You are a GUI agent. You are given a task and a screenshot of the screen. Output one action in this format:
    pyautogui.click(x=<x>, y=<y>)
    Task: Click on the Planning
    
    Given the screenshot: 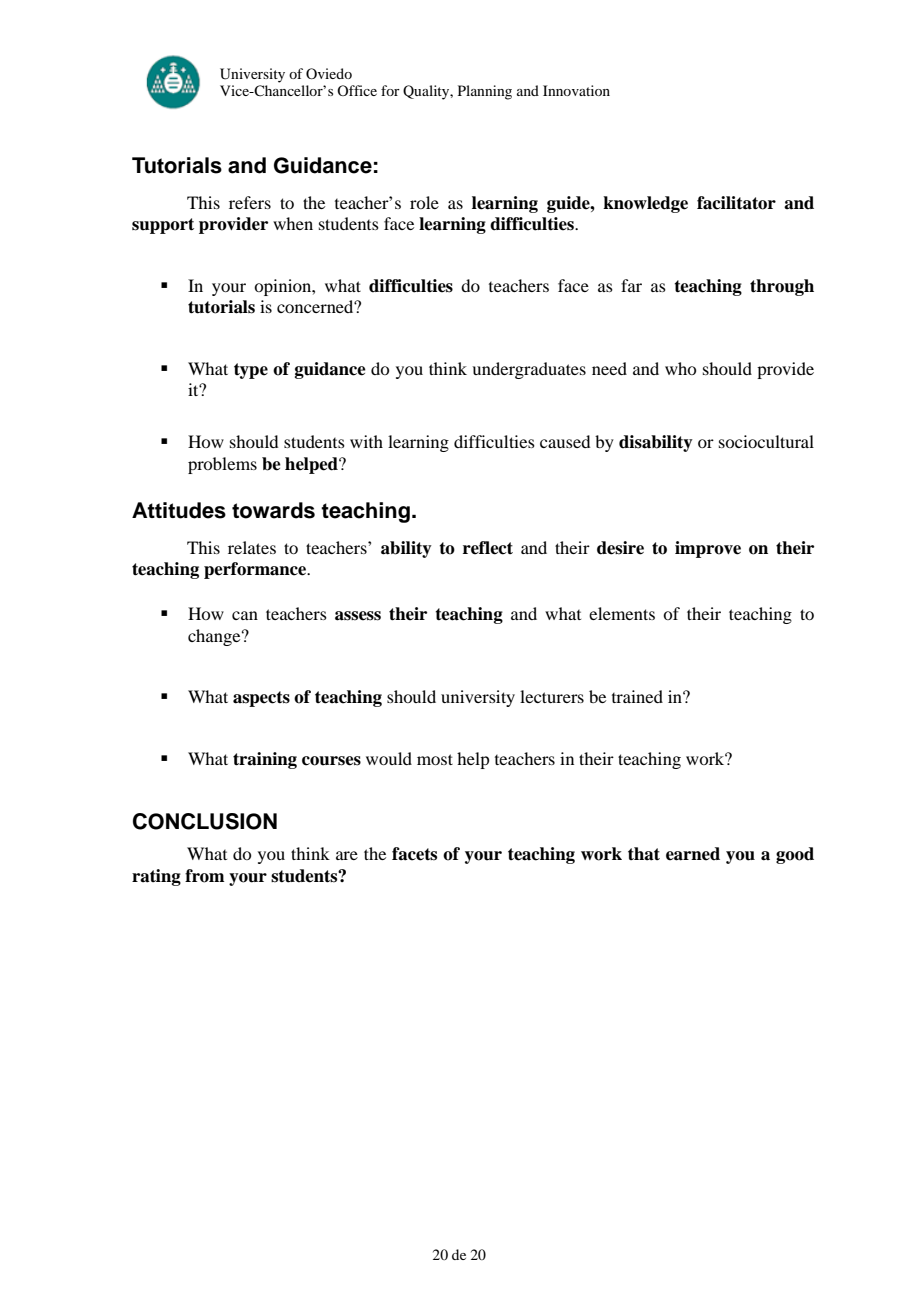 What is the action you would take?
    pyautogui.click(x=485, y=92)
